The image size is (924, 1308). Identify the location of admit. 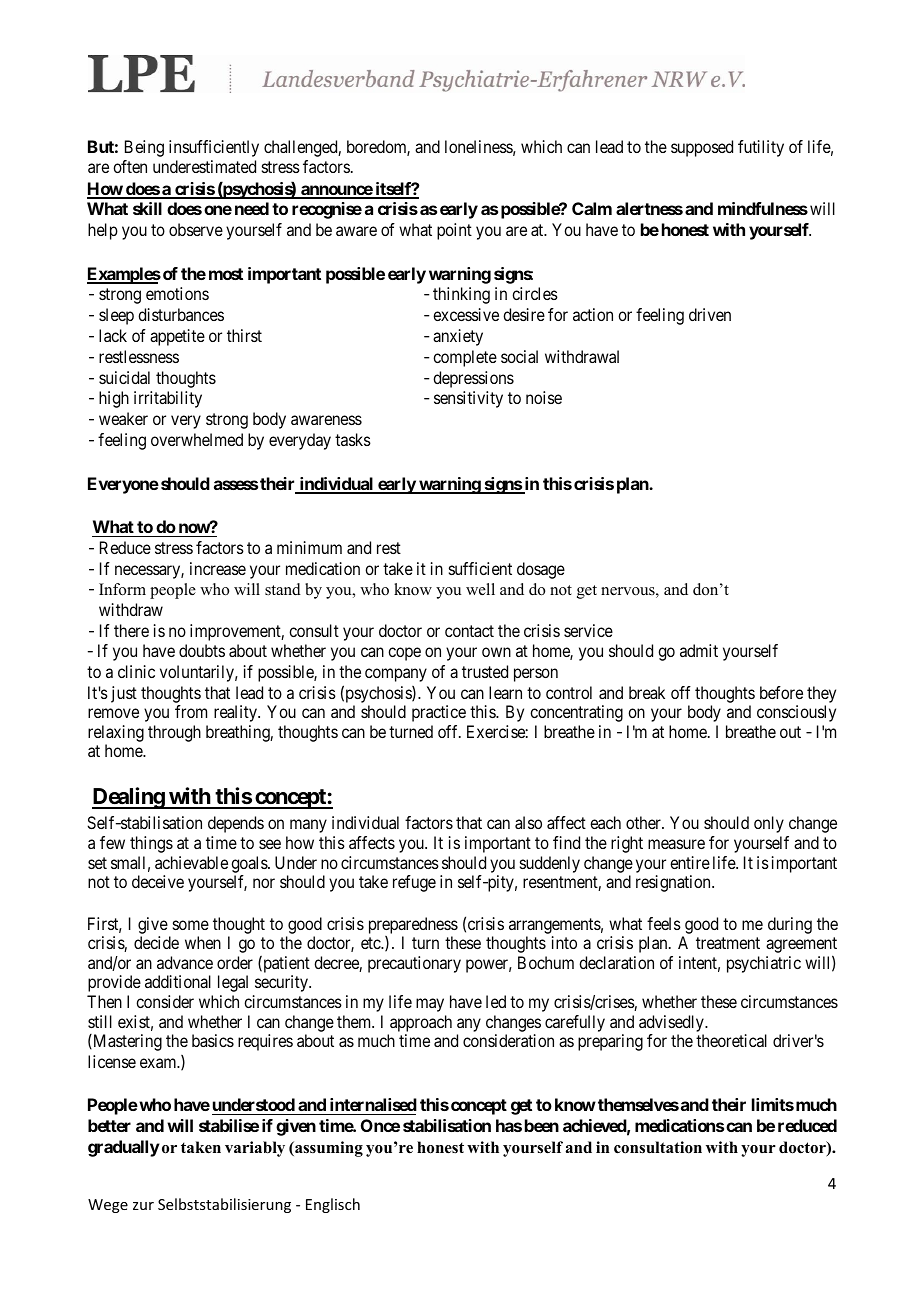
(699, 650).
